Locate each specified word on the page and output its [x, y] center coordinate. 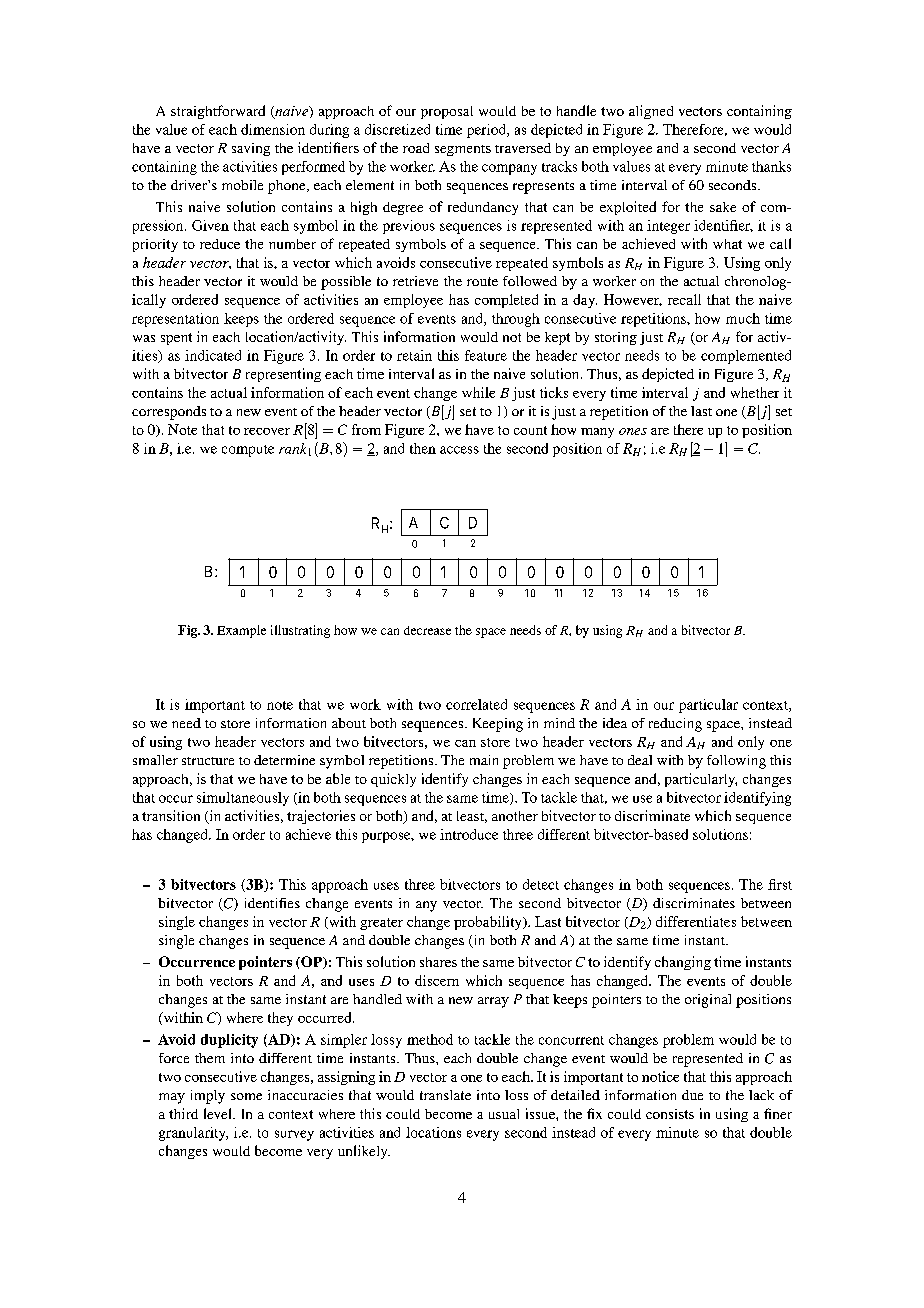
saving [251, 149]
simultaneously [243, 799]
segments [463, 150]
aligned [651, 112]
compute [248, 451]
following [736, 762]
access [459, 450]
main [484, 760]
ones [633, 431]
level [219, 1113]
